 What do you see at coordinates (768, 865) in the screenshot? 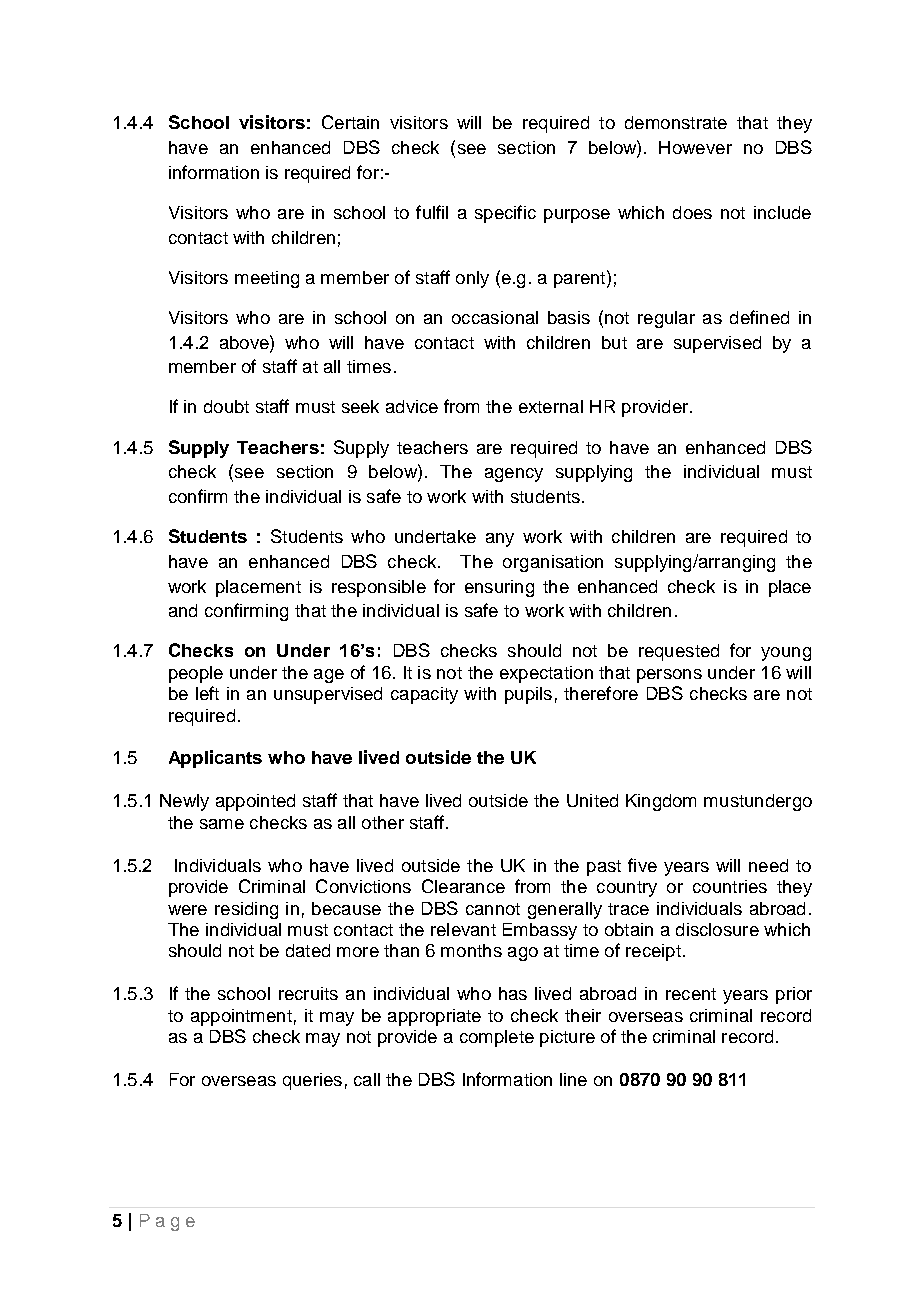
I see `need` at bounding box center [768, 865].
